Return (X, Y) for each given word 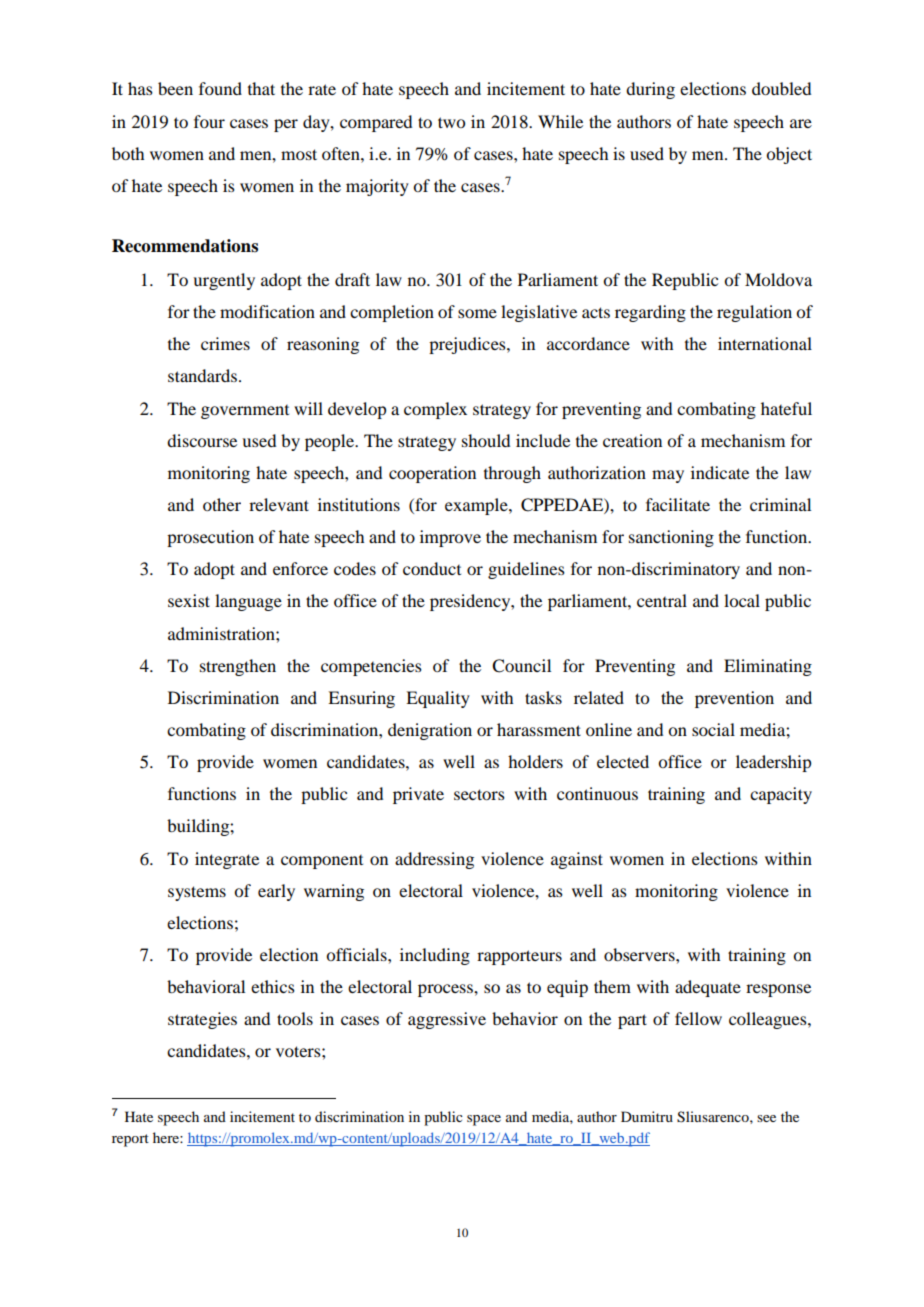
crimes (225, 343)
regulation (754, 313)
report (130, 1140)
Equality (438, 699)
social (713, 729)
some (477, 313)
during (650, 90)
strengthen (238, 667)
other (222, 504)
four (209, 121)
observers (640, 954)
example (477, 506)
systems (197, 893)
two (451, 122)
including (435, 956)
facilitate (678, 504)
